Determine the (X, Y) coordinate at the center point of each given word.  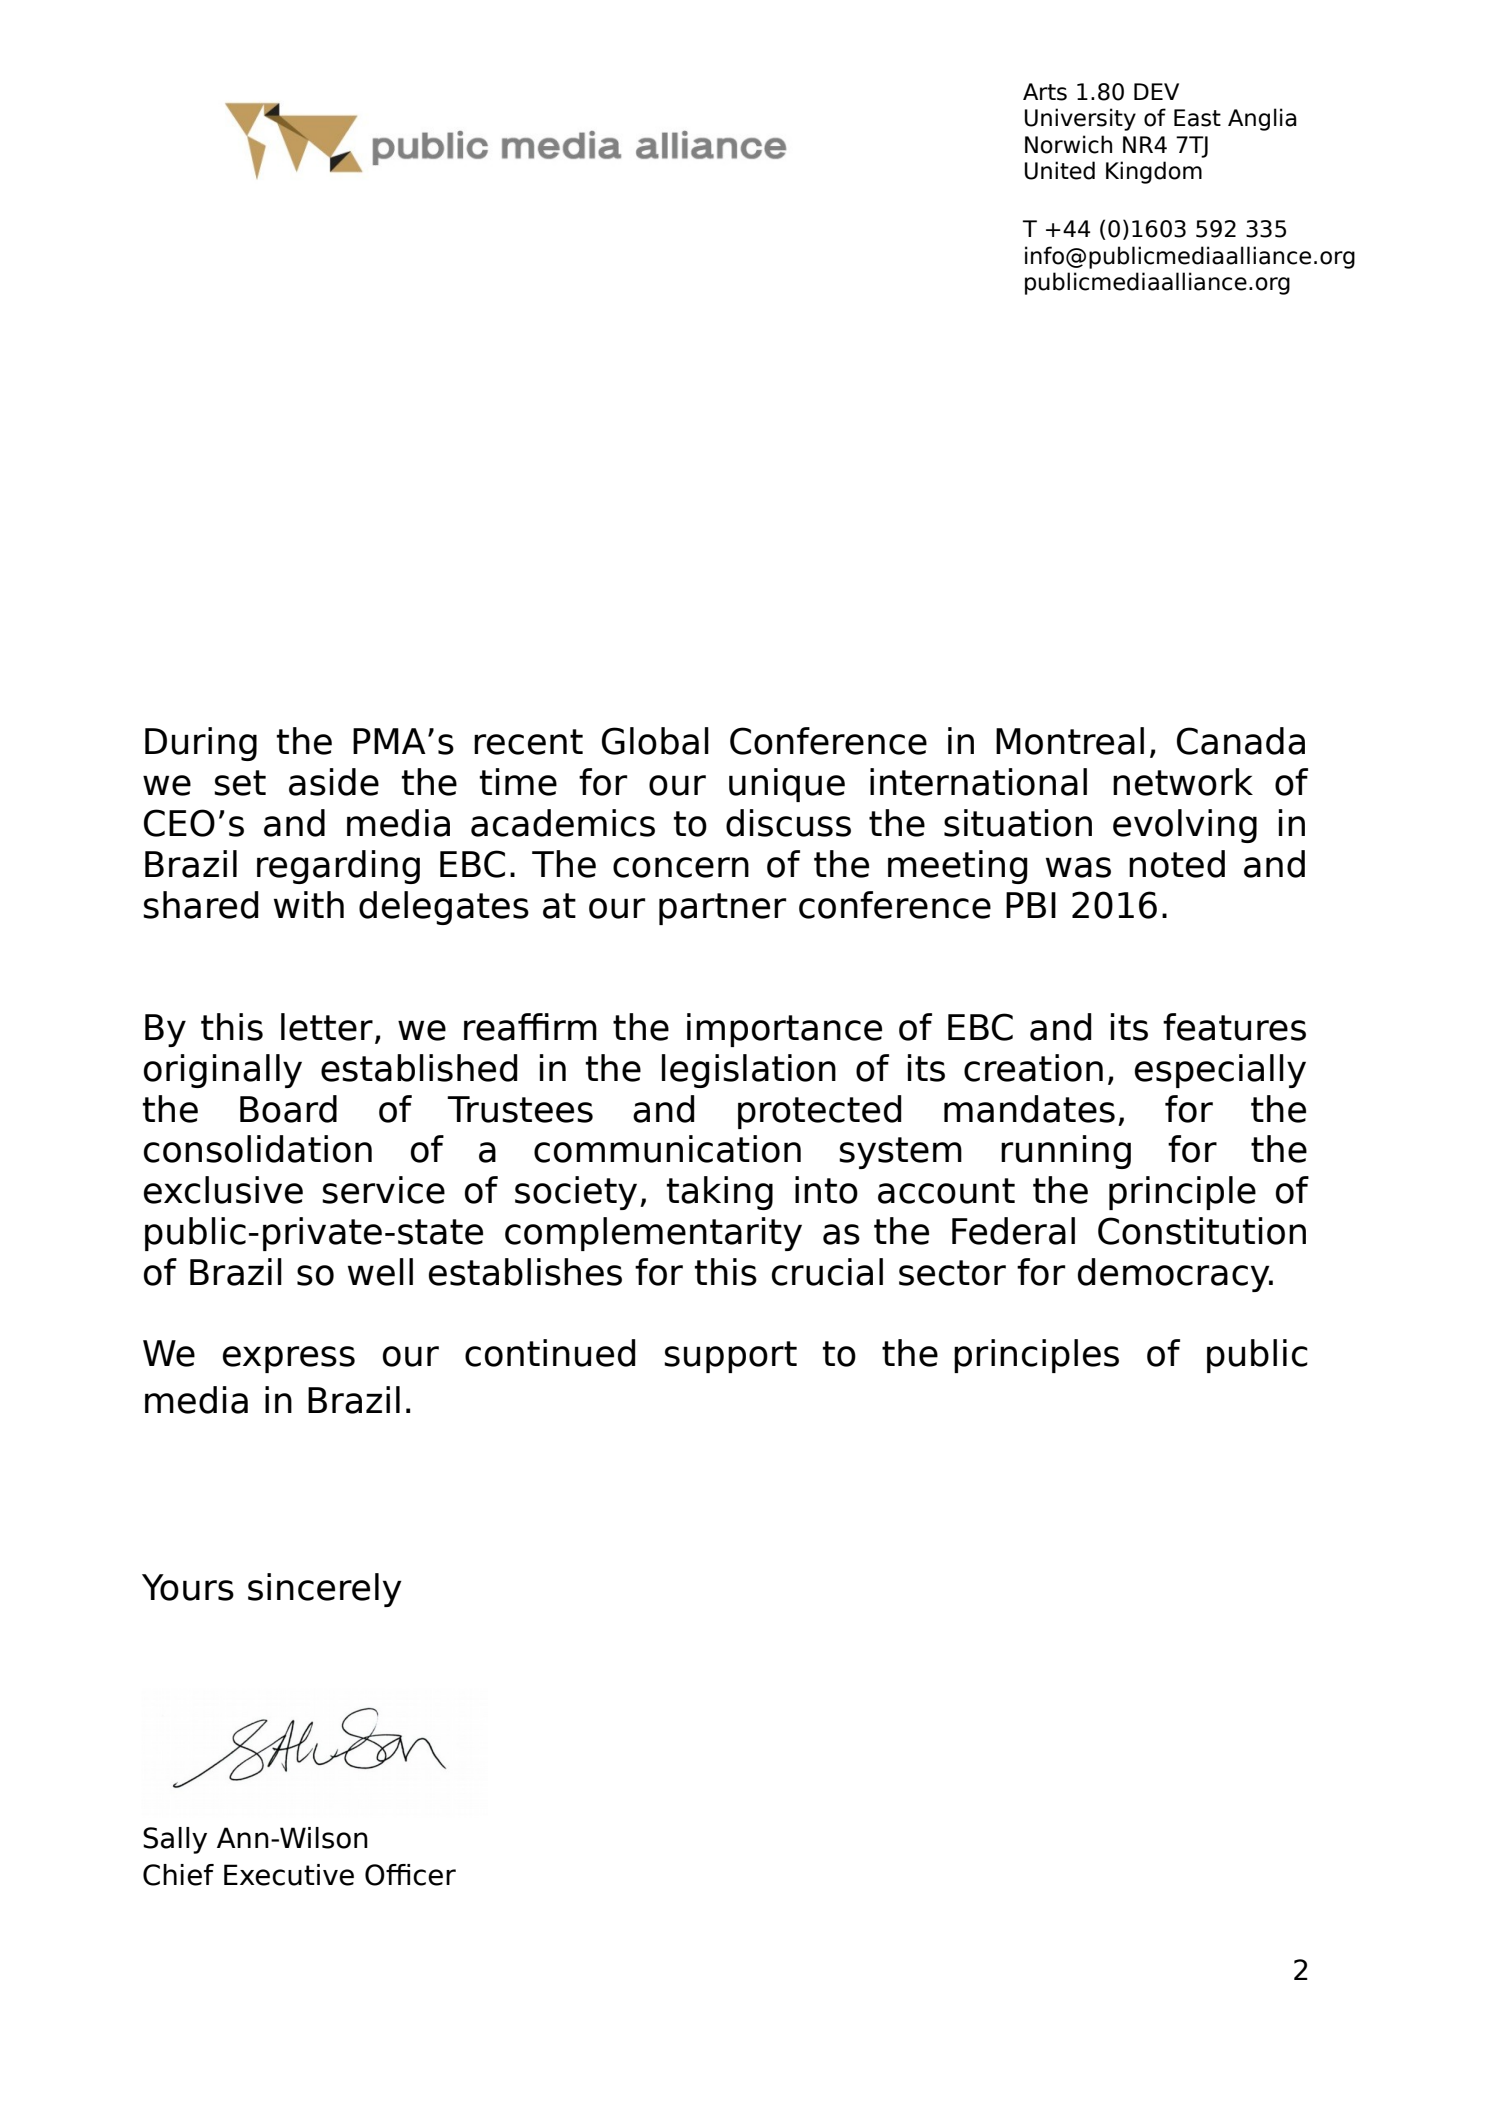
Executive (289, 1875)
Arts (1045, 92)
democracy (1175, 1275)
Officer (410, 1875)
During (201, 744)
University (1080, 119)
